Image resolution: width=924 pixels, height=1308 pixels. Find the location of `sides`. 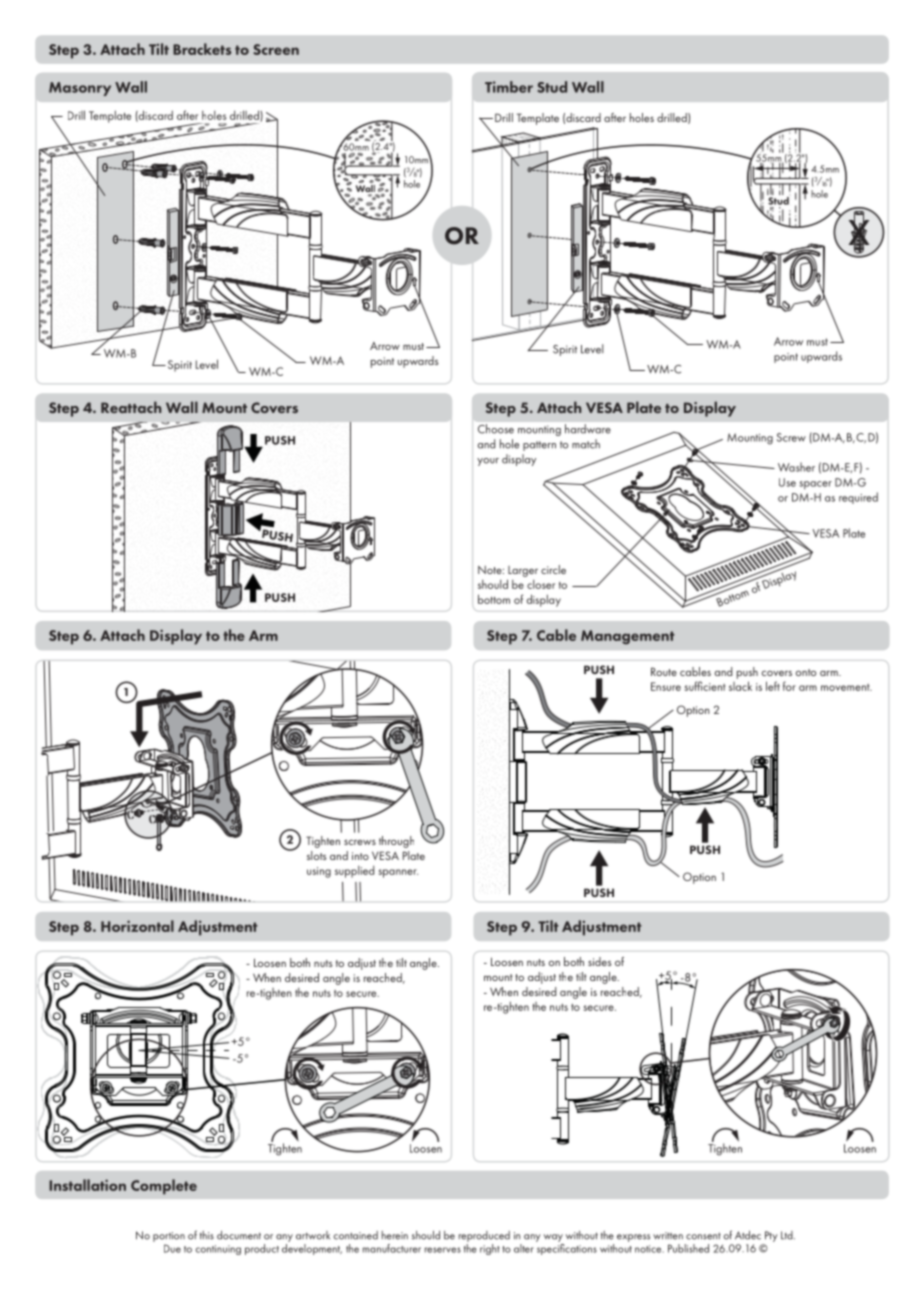

sides is located at coordinates (599, 961).
